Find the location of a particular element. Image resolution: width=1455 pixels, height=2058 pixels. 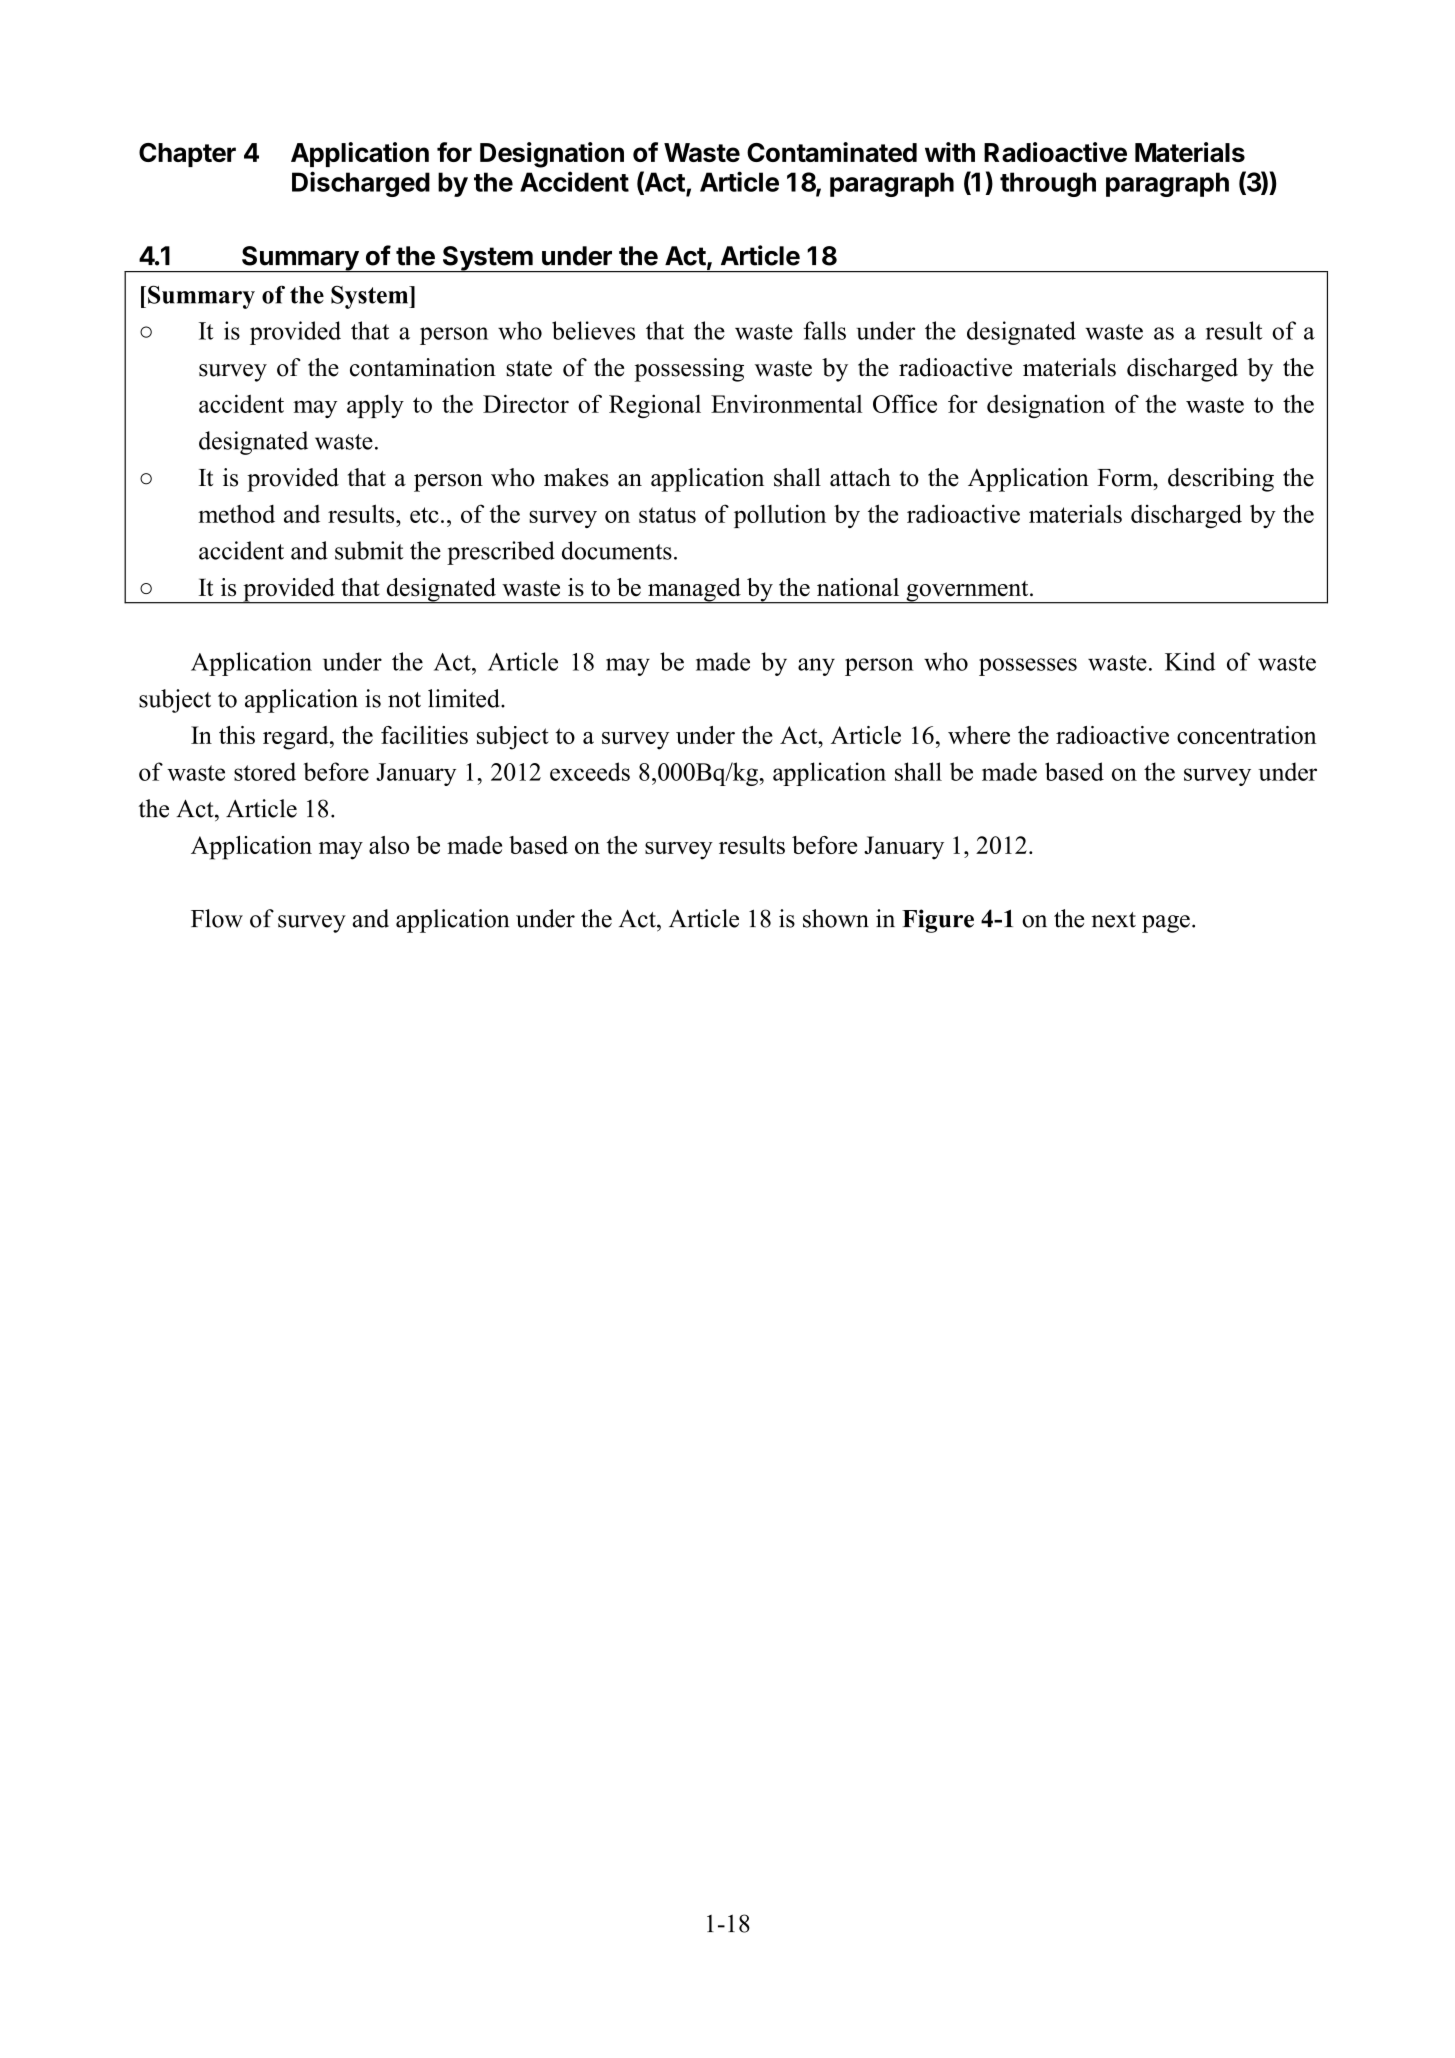

describing is located at coordinates (1221, 480).
